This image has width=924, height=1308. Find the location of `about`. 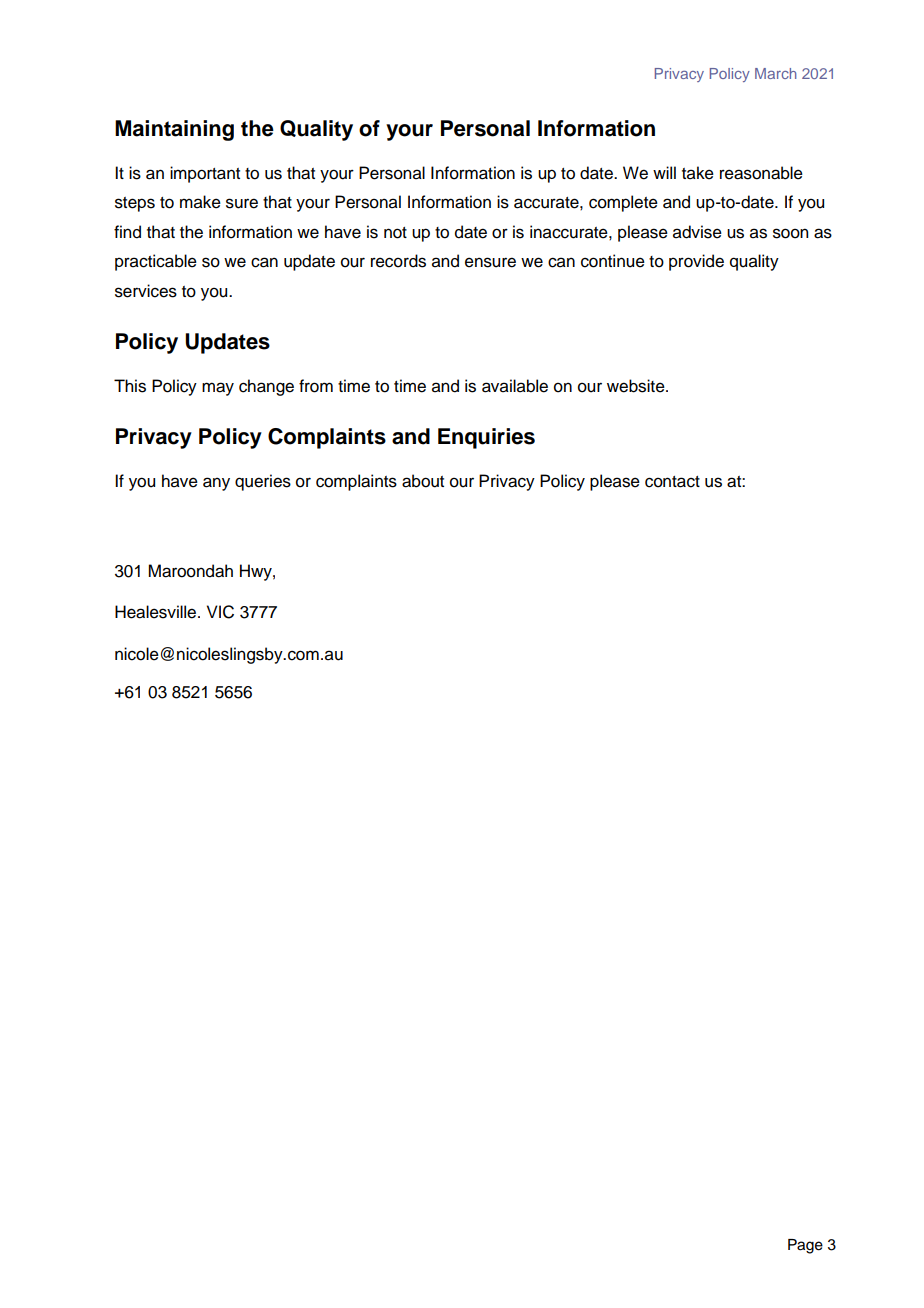

about is located at coordinates (423, 481).
